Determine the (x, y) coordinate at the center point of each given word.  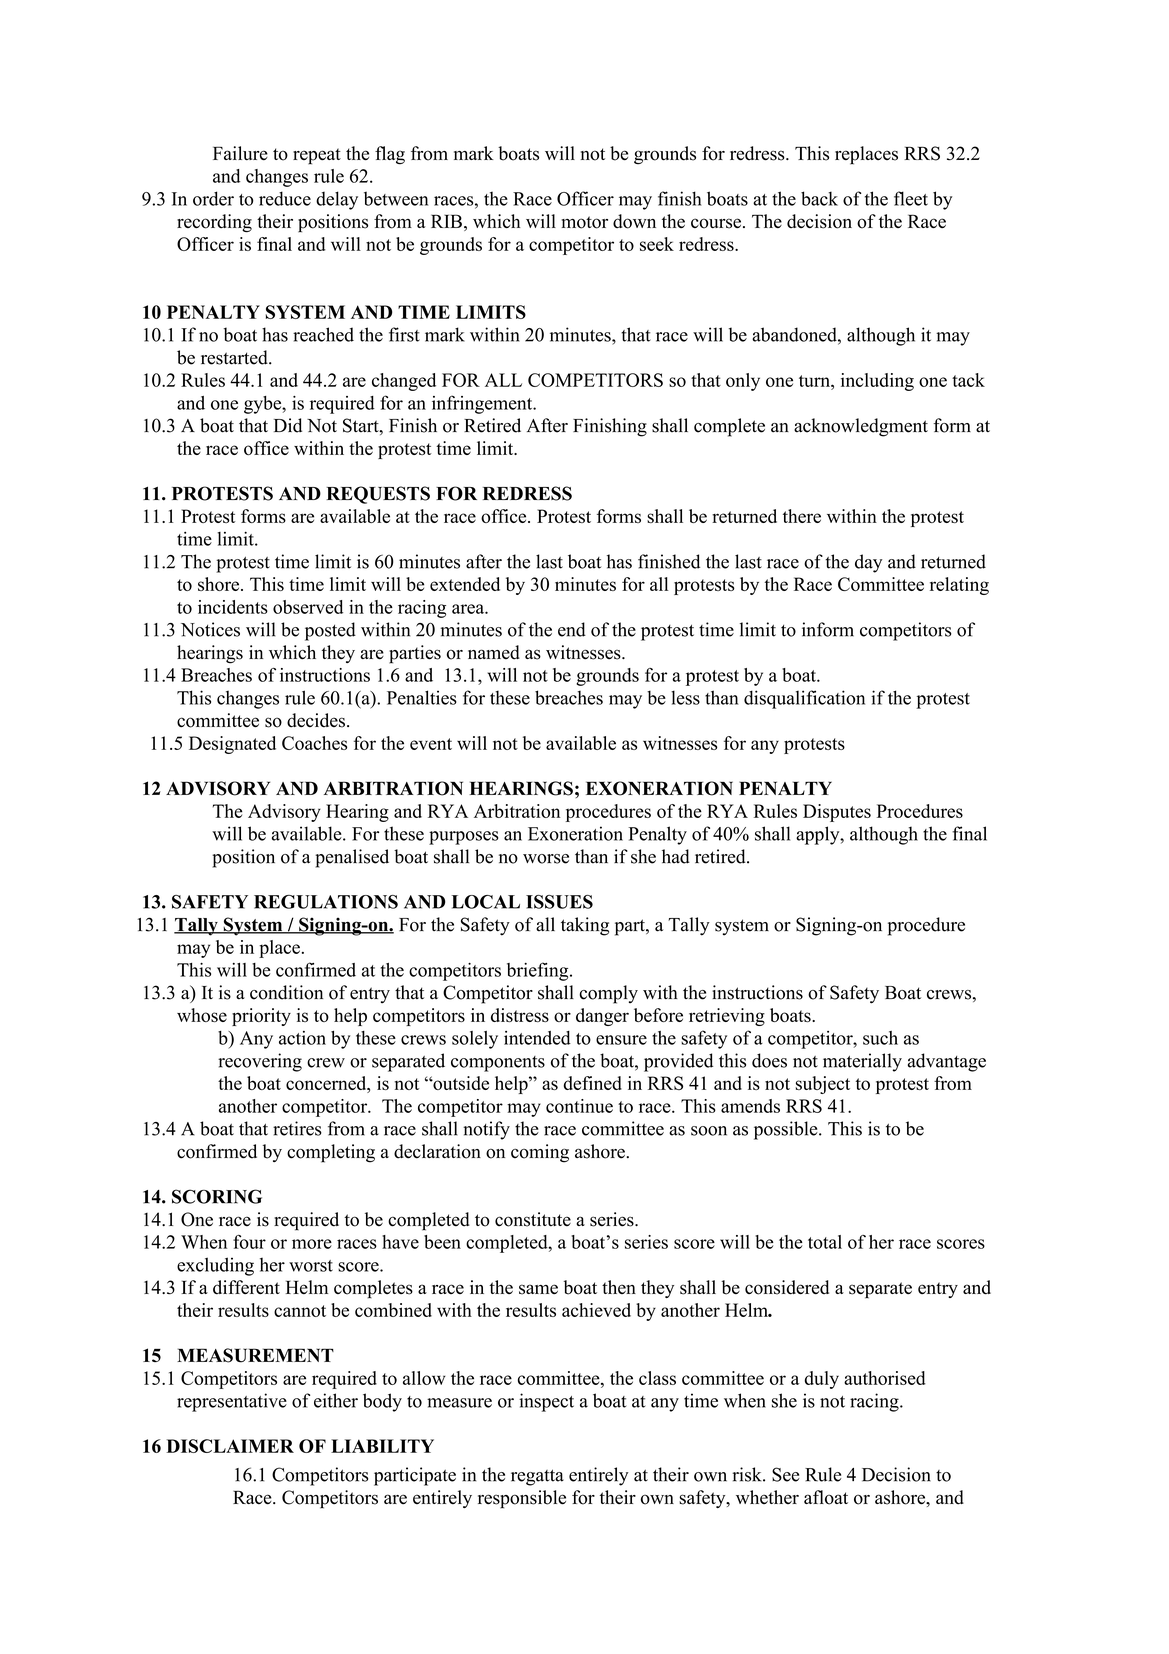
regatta (537, 1477)
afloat (826, 1497)
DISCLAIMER (230, 1446)
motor (585, 222)
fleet (911, 198)
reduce (285, 198)
